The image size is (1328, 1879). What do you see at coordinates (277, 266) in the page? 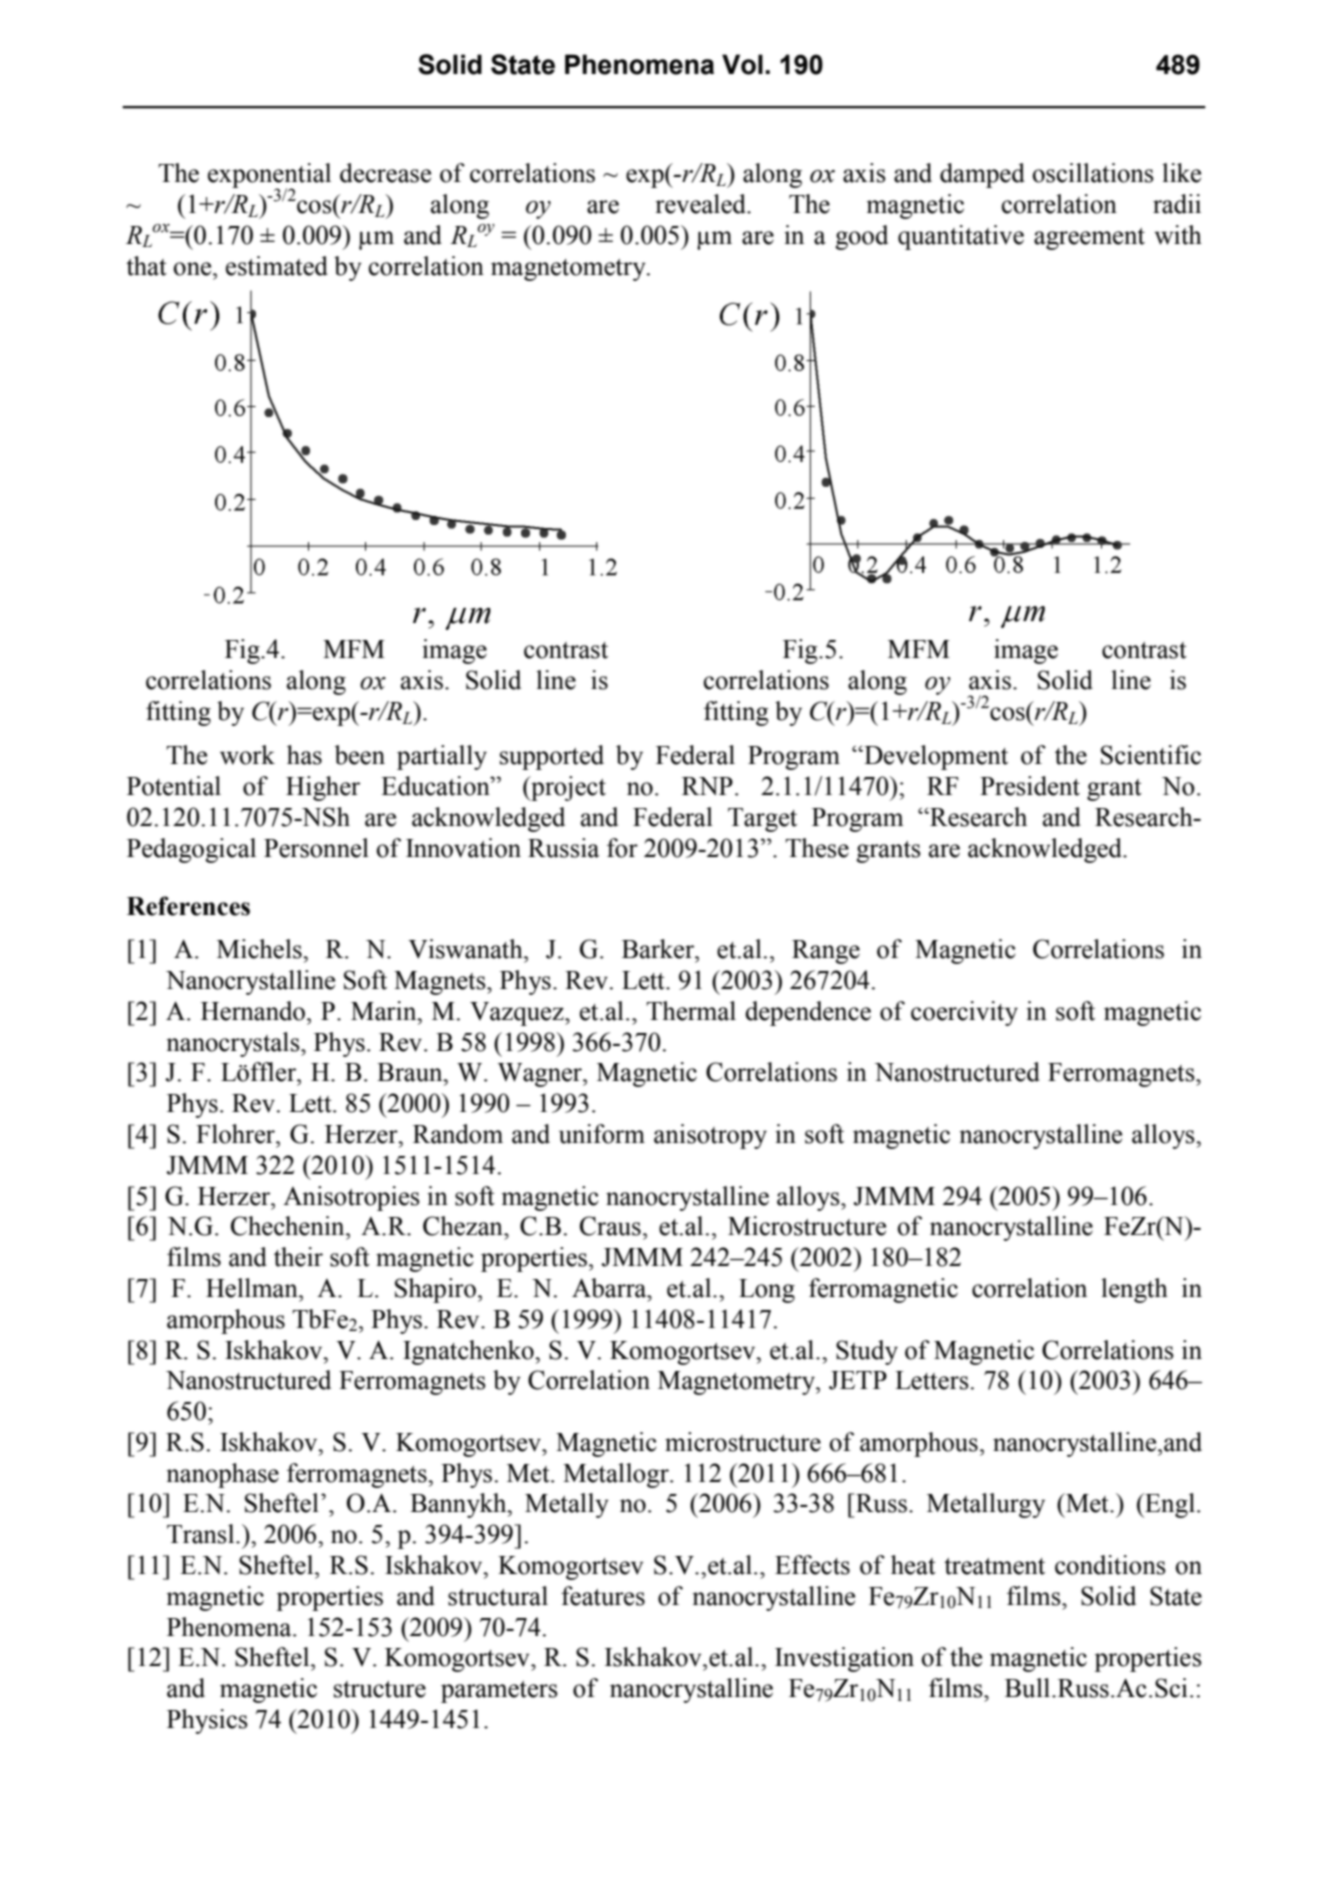
I see `estimated` at bounding box center [277, 266].
